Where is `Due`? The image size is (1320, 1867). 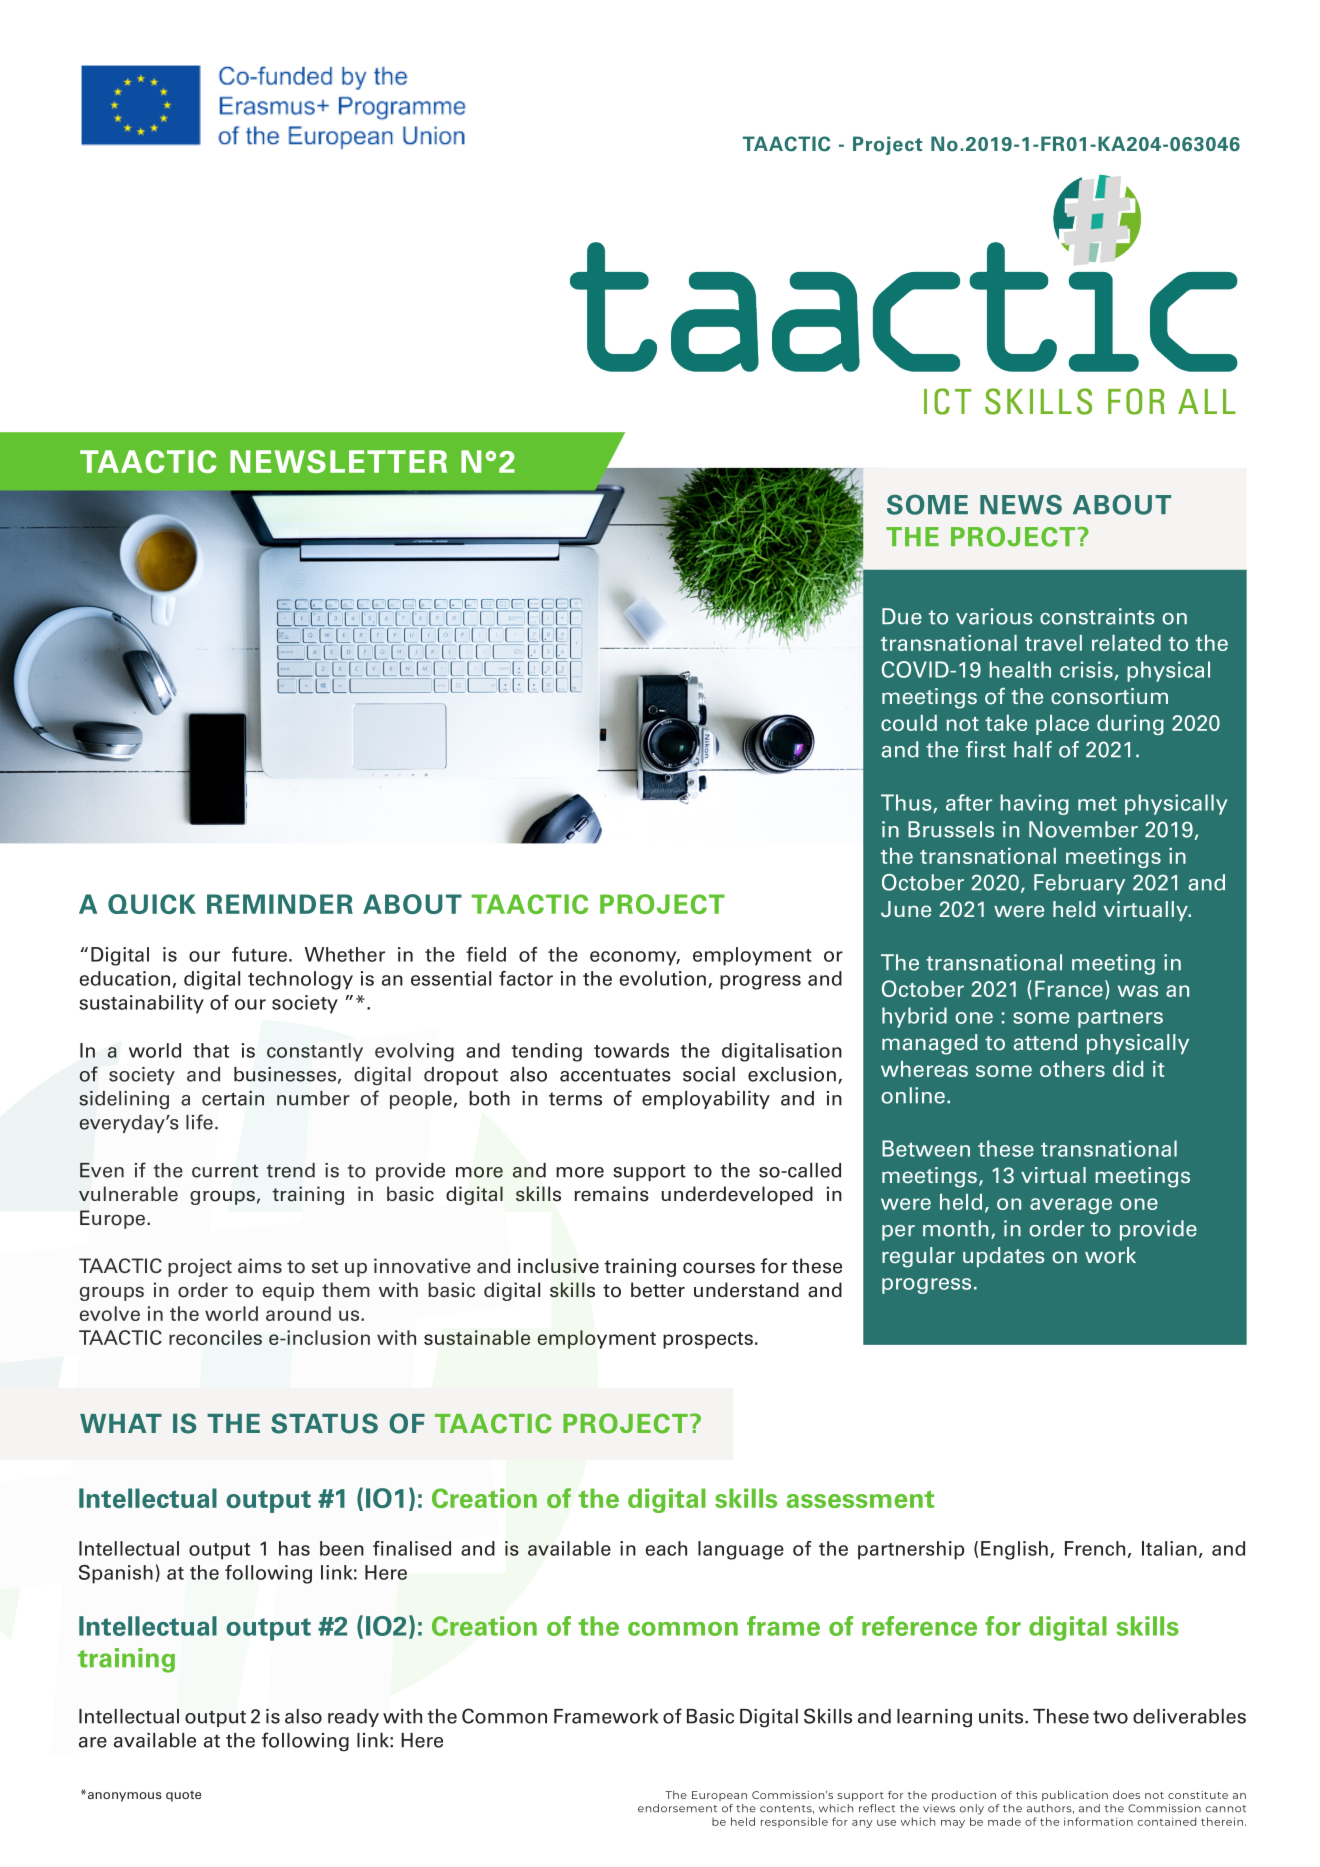 Due is located at coordinates (902, 616).
